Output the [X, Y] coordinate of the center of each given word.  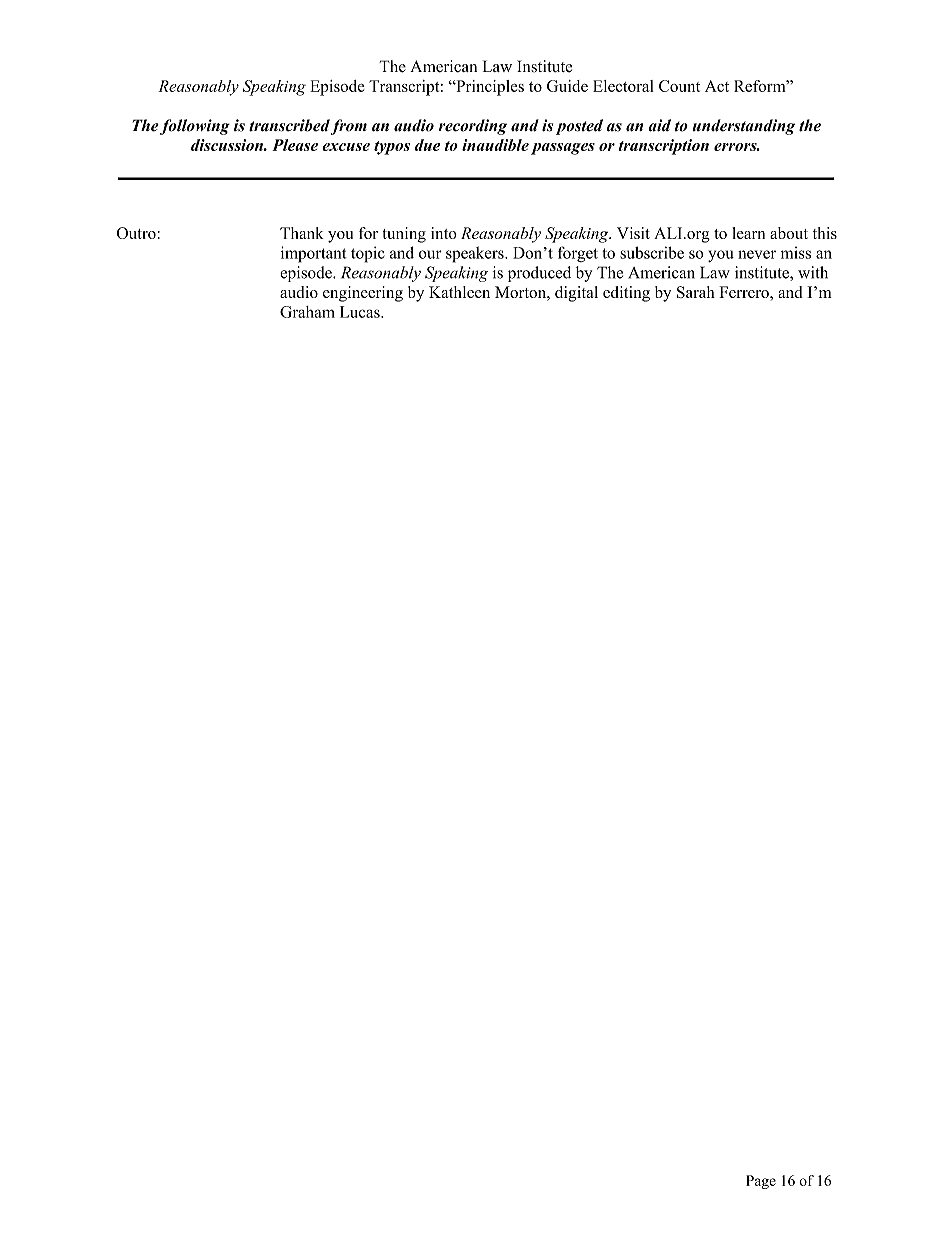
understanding [744, 127]
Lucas [361, 312]
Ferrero [745, 292]
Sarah [696, 292]
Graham [307, 312]
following [195, 127]
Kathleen [459, 292]
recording [473, 127]
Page [761, 1182]
